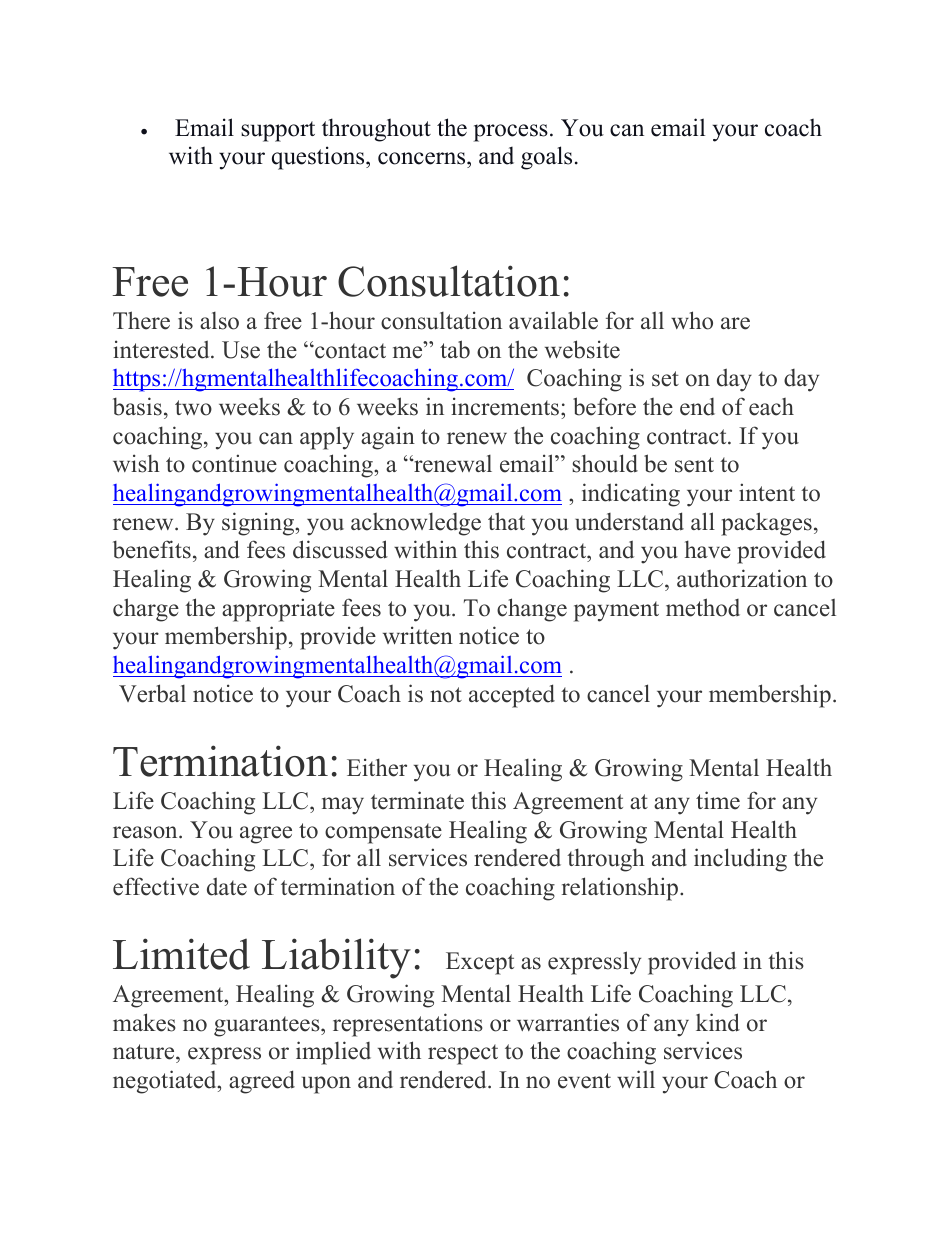 This image has width=952, height=1233. Describe the element at coordinates (511, 133) in the image. I see `process` at that location.
